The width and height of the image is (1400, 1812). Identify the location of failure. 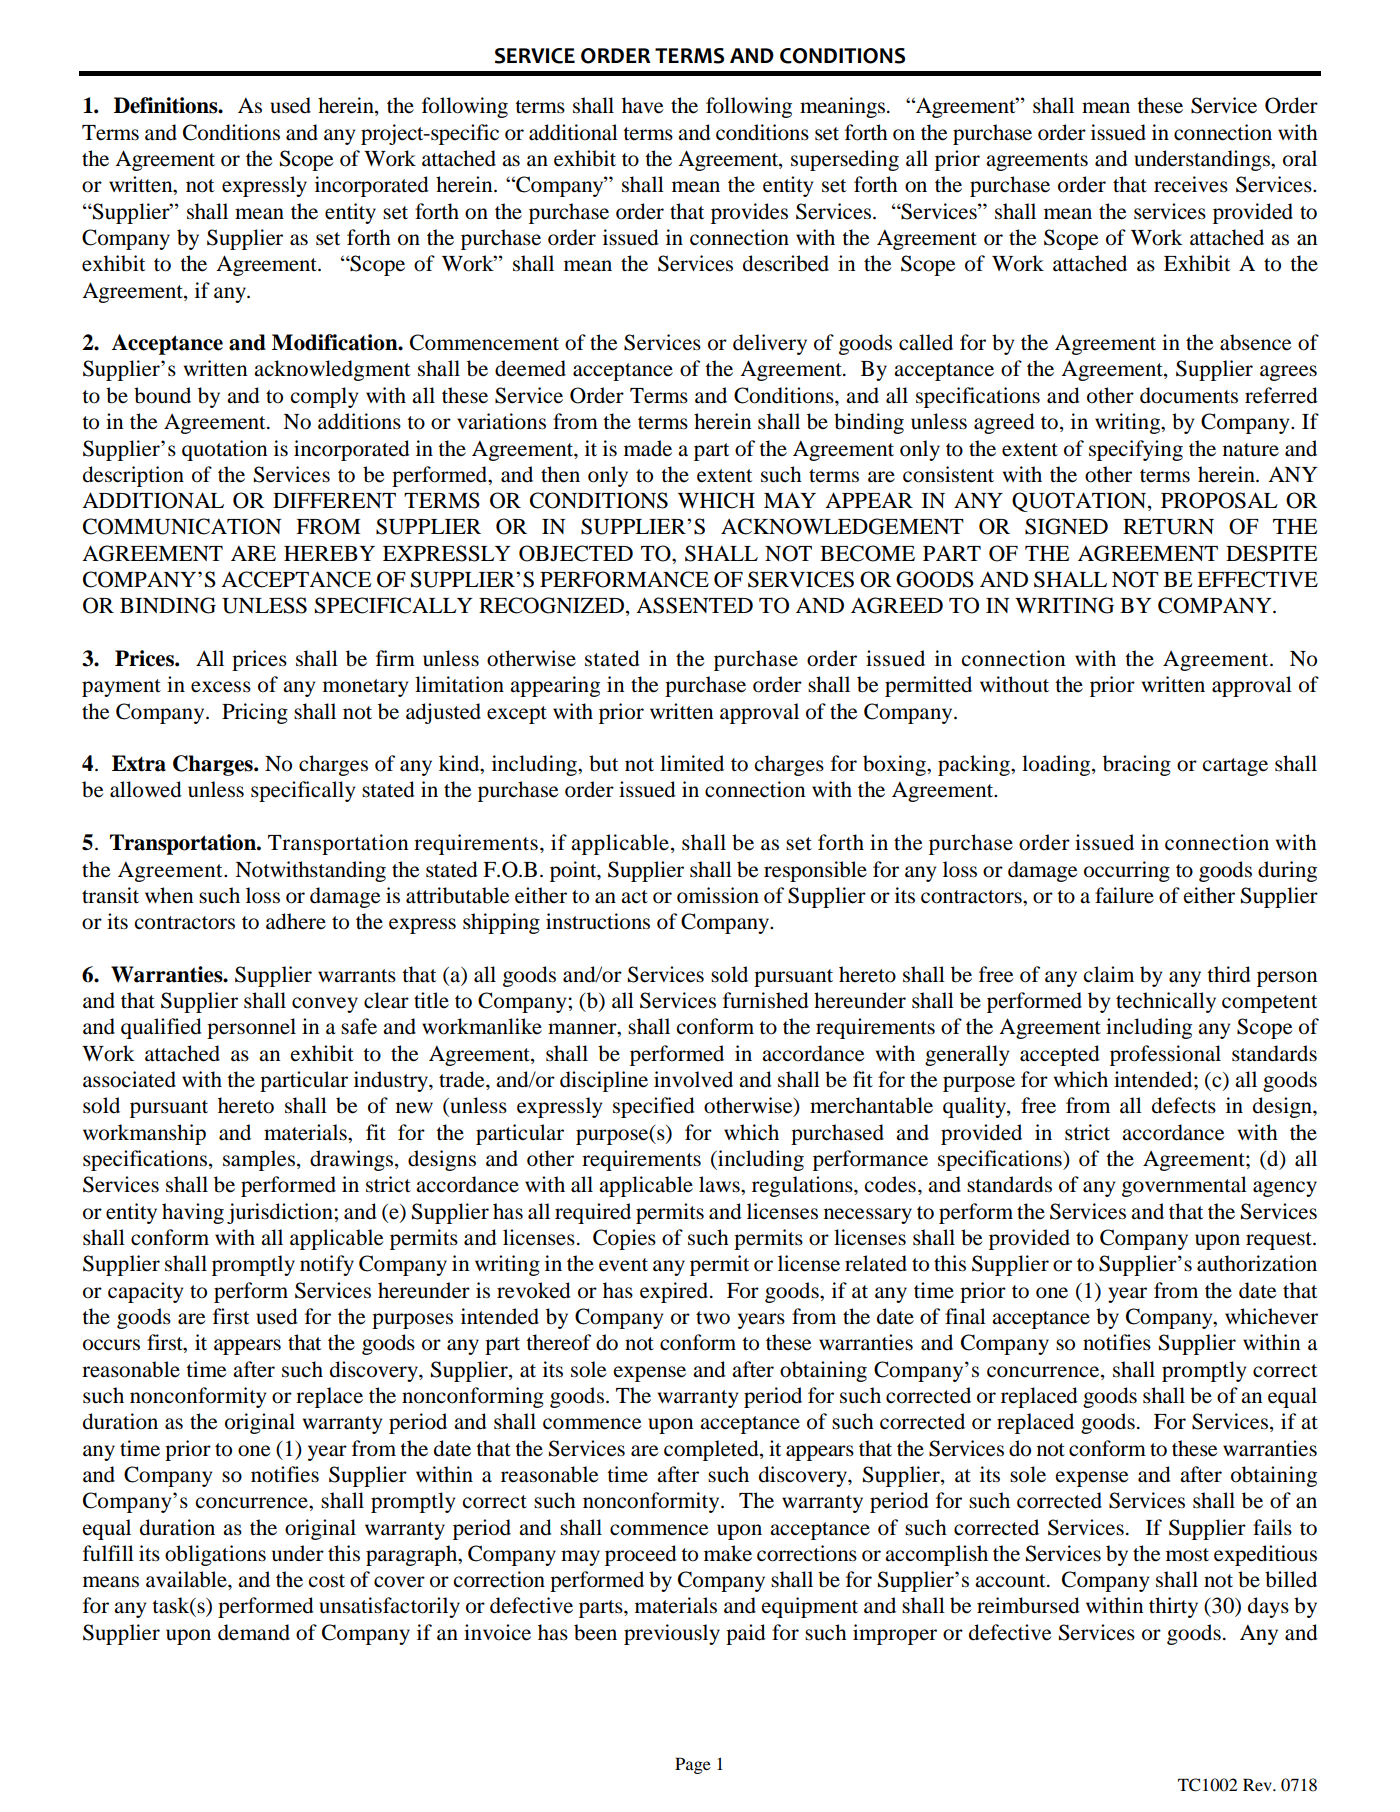
(1124, 895).
